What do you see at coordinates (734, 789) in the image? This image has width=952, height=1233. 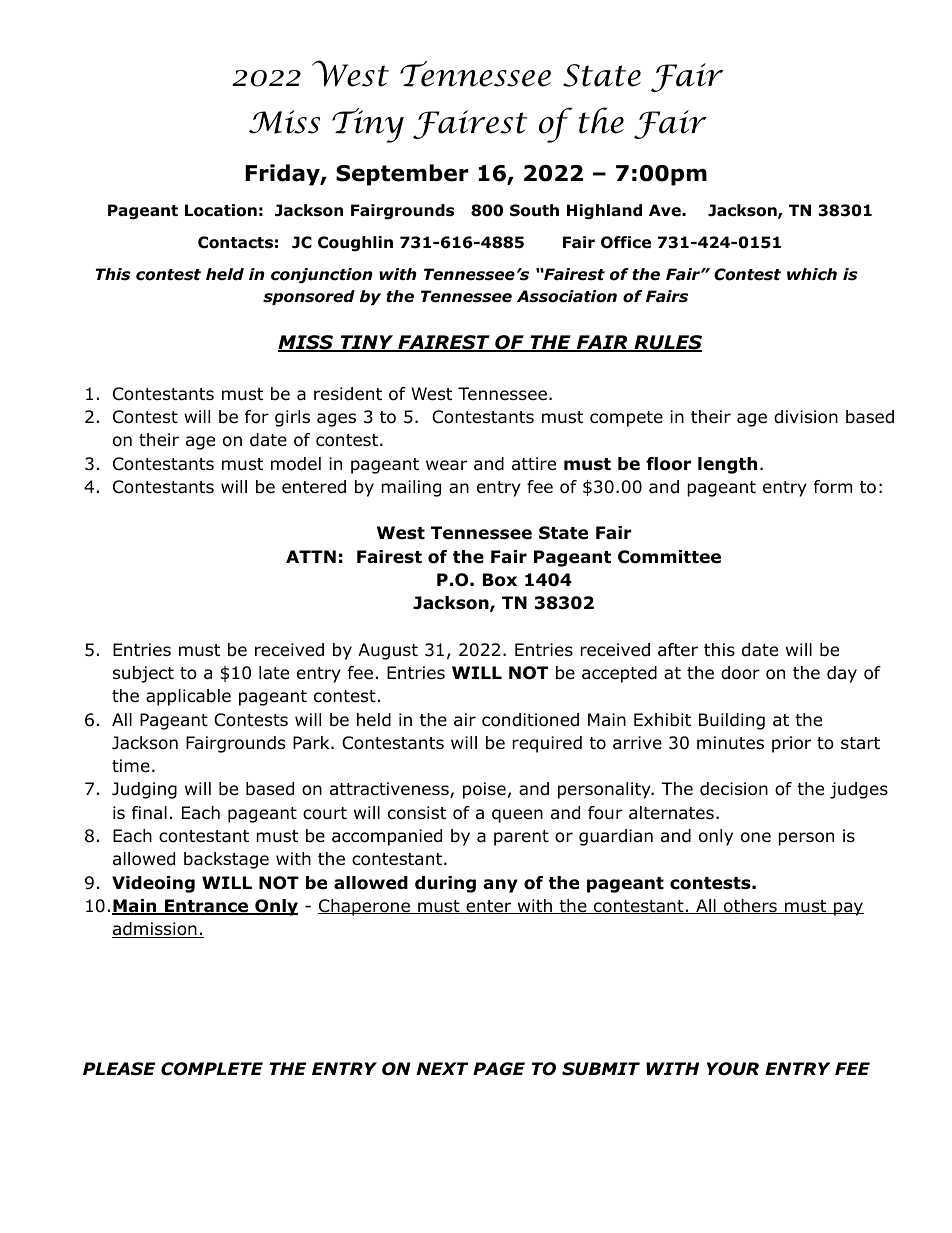 I see `decision` at bounding box center [734, 789].
